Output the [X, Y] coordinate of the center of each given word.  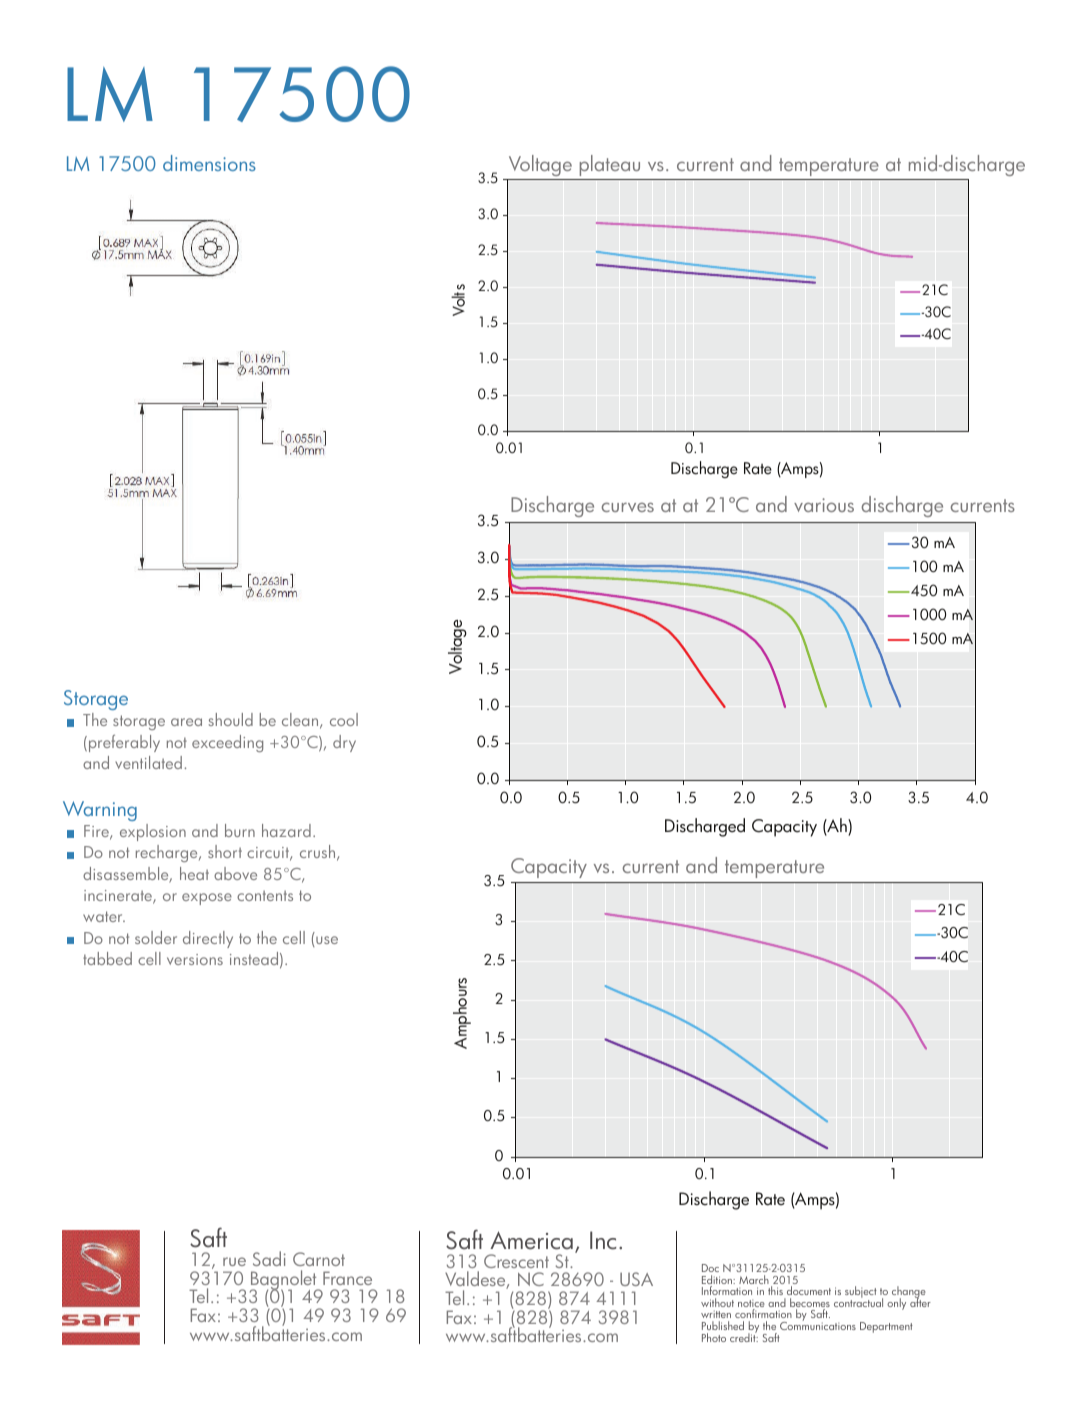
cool [344, 719]
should [231, 719]
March [754, 1279]
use [326, 941]
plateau [610, 165]
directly [208, 939]
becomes [810, 1304]
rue [234, 1261]
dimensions [209, 163]
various [824, 505]
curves [628, 507]
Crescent [516, 1261]
